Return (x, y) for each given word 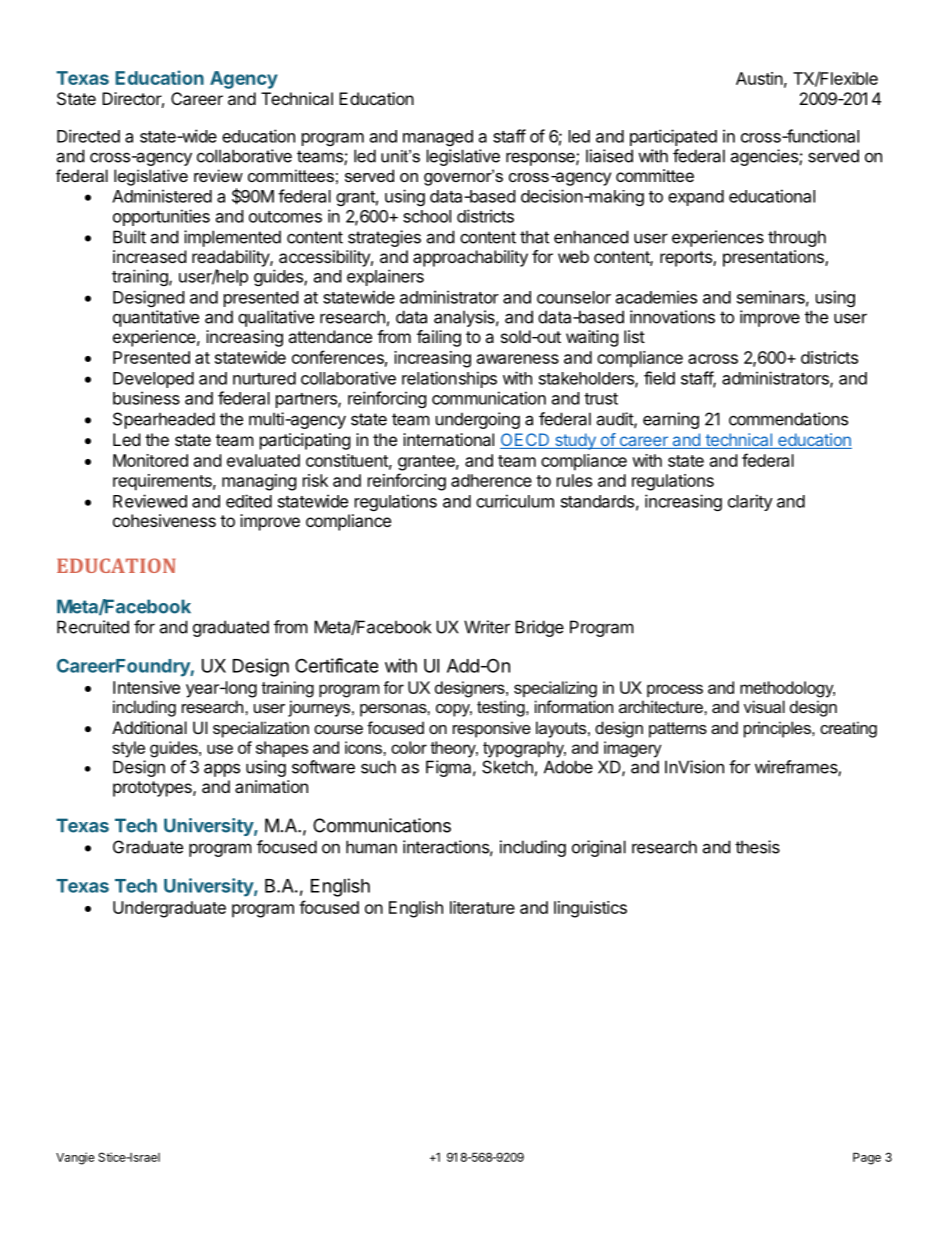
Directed (88, 136)
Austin (759, 78)
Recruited (93, 627)
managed (438, 138)
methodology (787, 689)
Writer (487, 627)
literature (482, 907)
